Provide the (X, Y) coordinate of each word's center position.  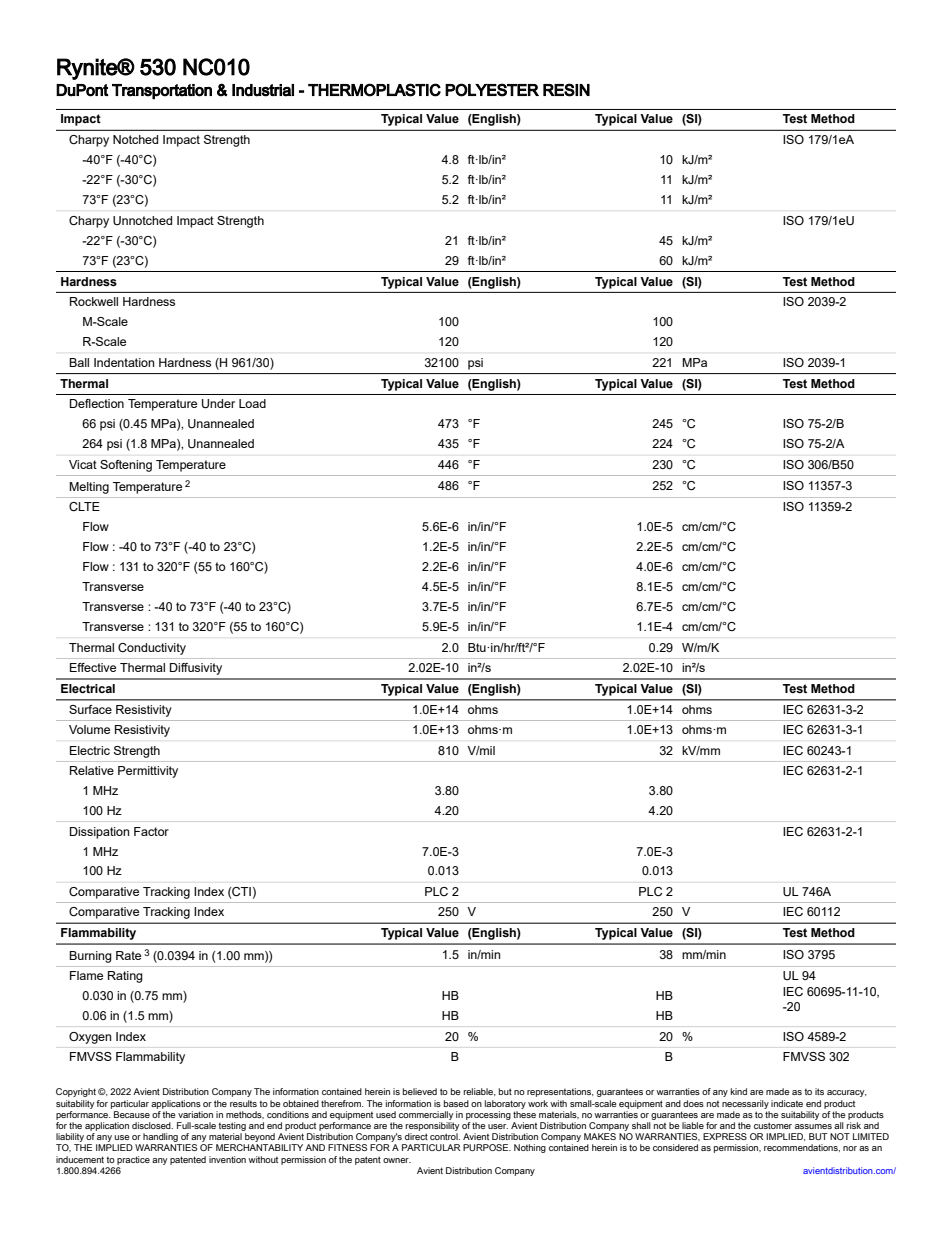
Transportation (162, 91)
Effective (93, 667)
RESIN (566, 90)
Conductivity (152, 649)
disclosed (152, 1125)
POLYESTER (492, 90)
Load (252, 403)
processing (488, 1115)
